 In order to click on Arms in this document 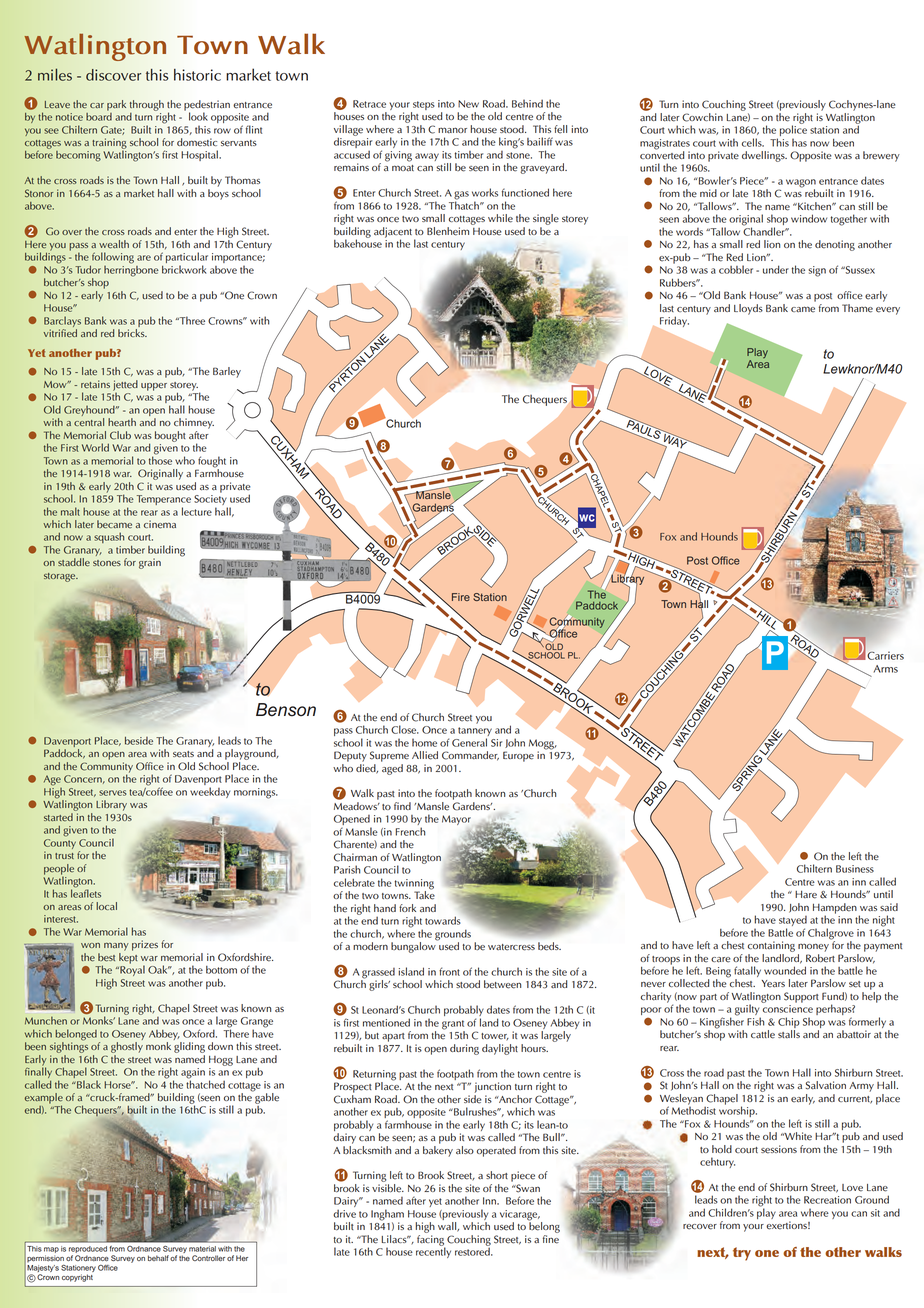, I will do `click(886, 669)`.
